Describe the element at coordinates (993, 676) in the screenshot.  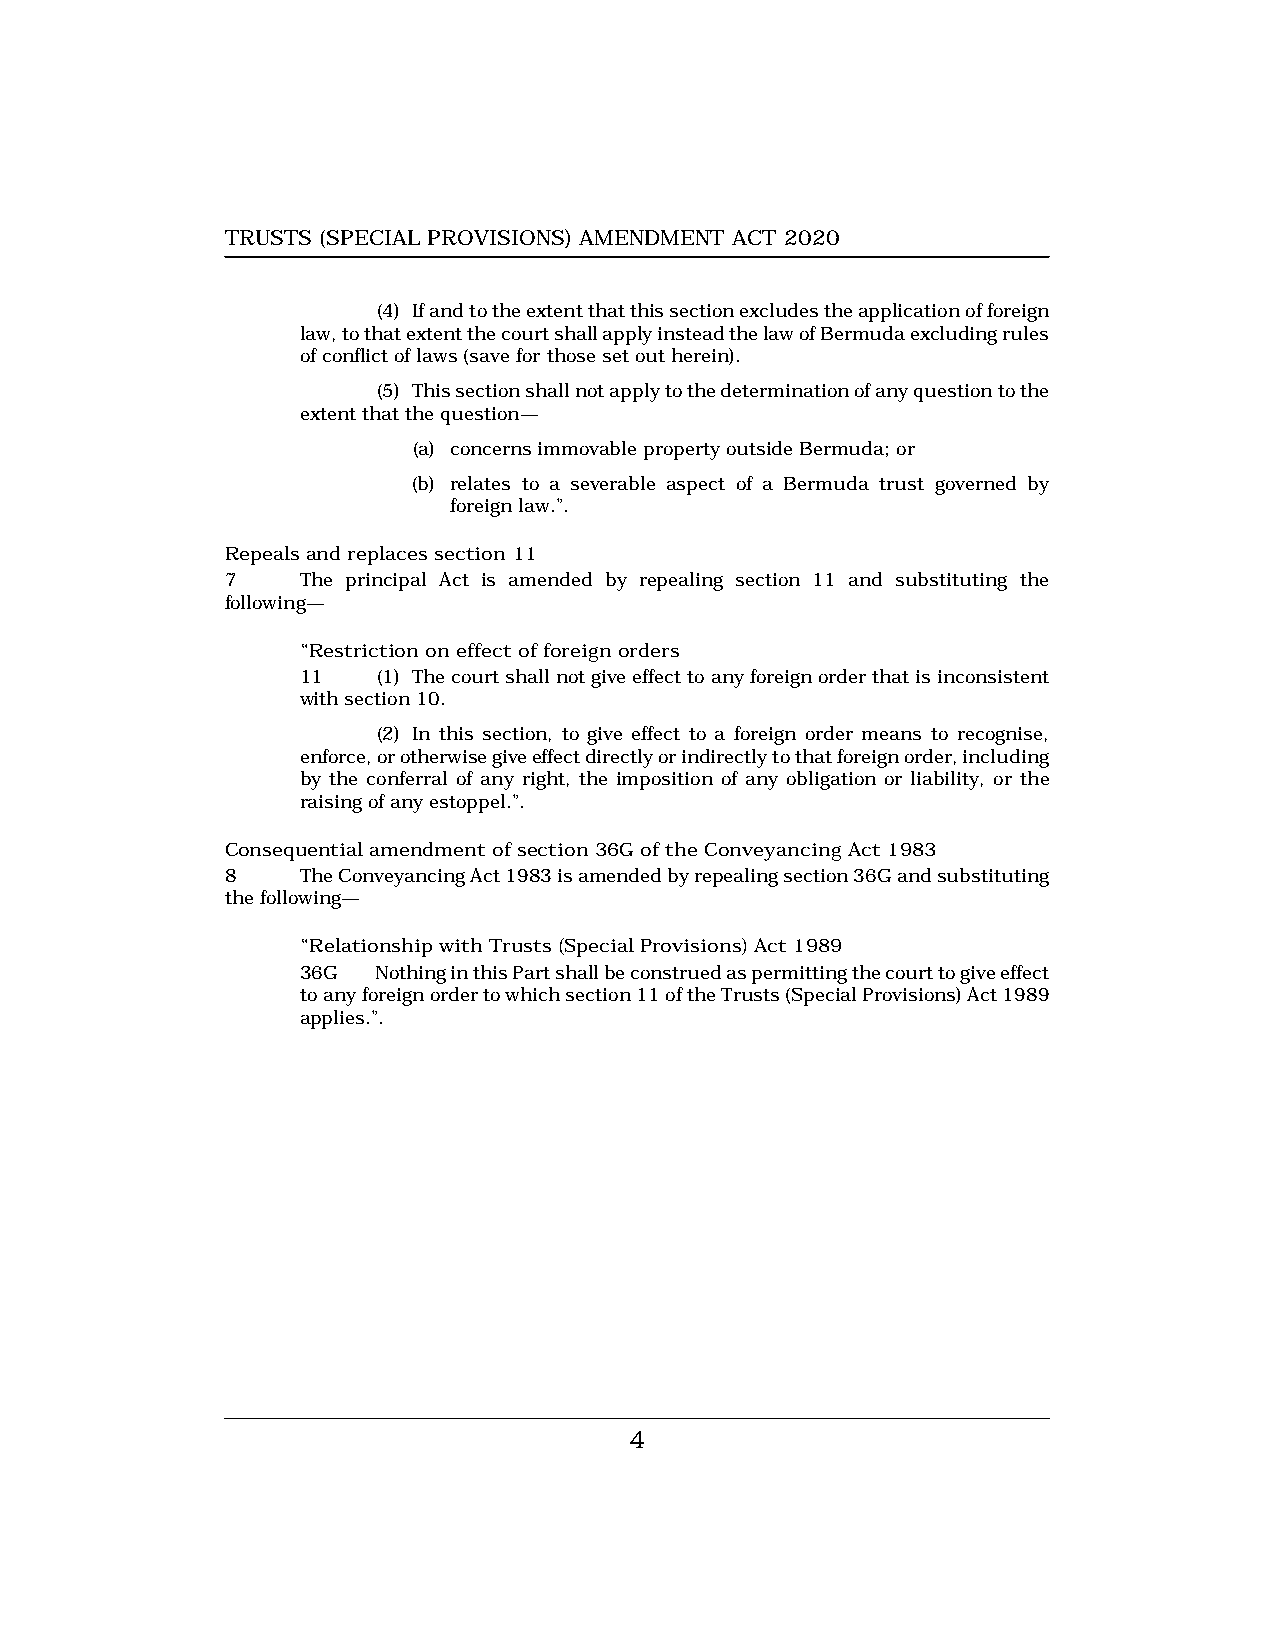
I see `inconsistent` at that location.
